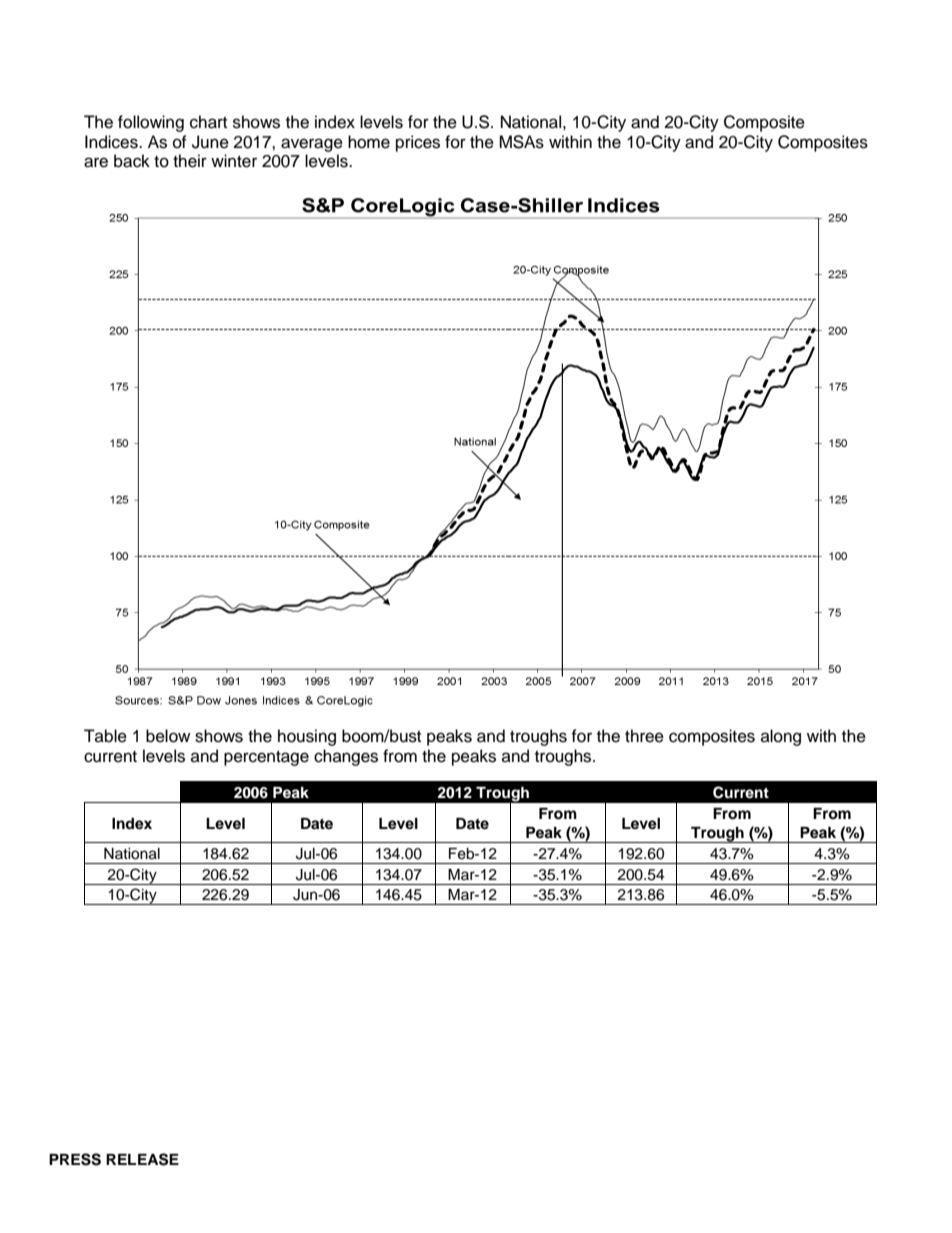 Image resolution: width=952 pixels, height=1233 pixels. I want to click on below, so click(168, 736).
